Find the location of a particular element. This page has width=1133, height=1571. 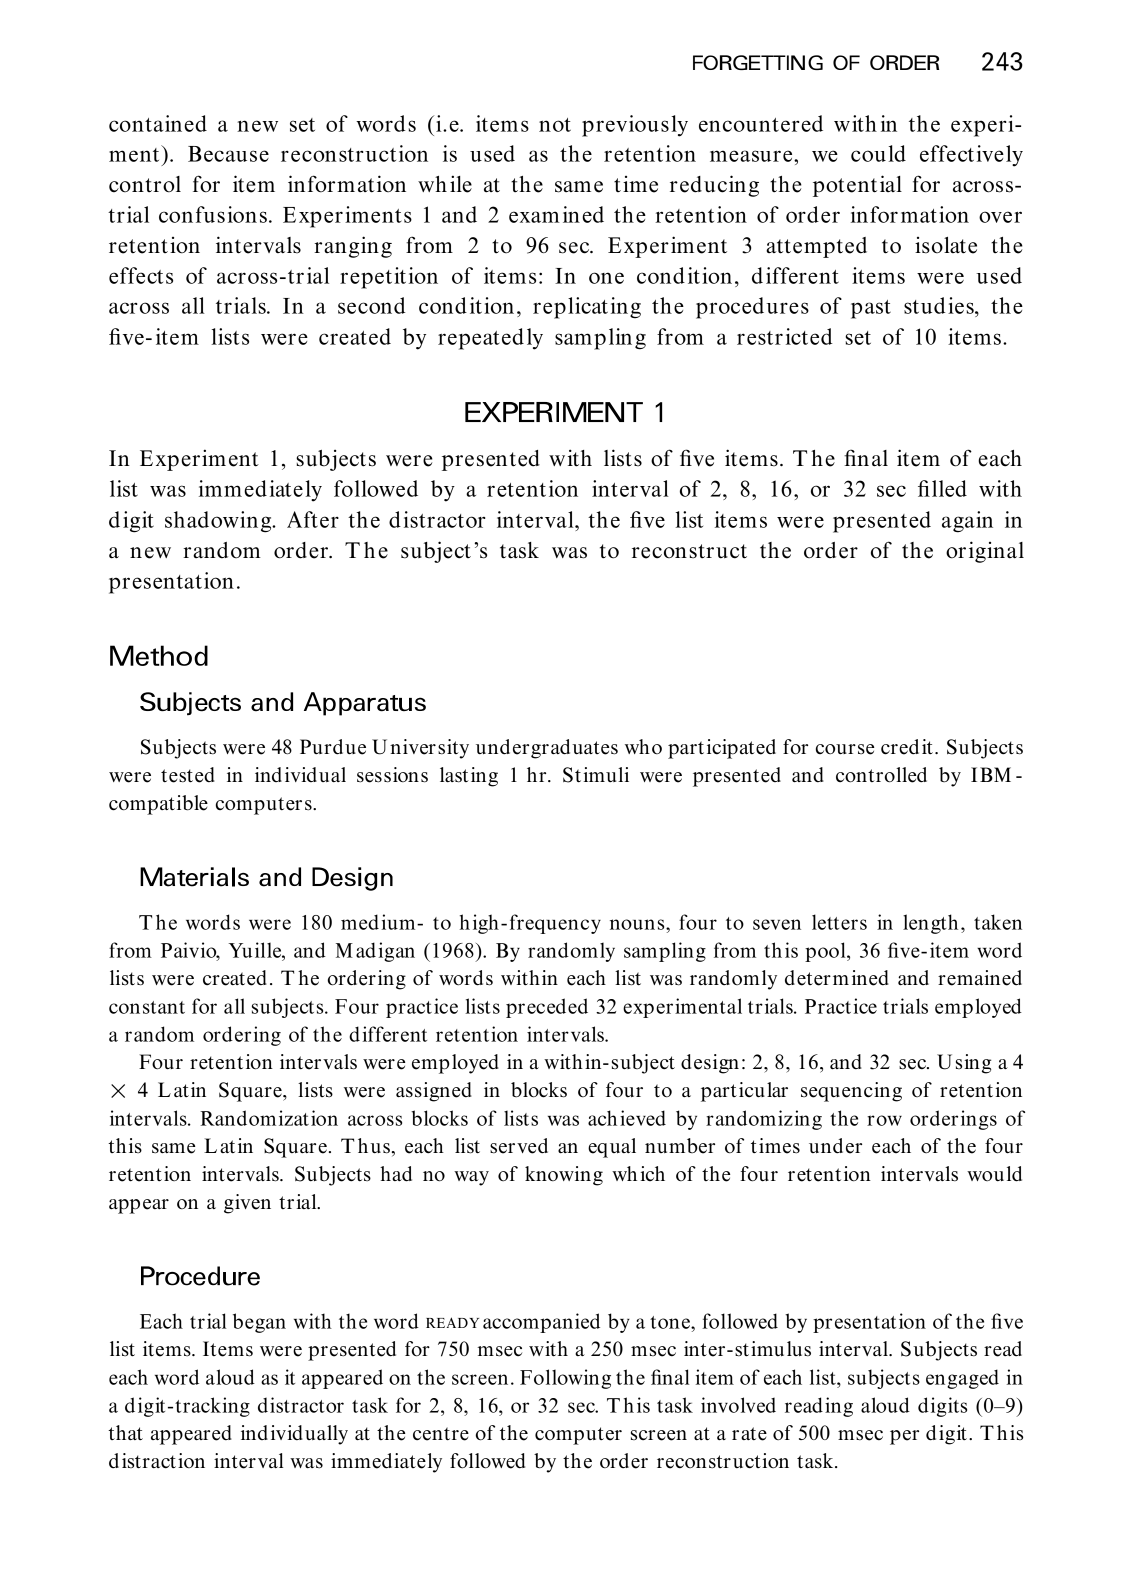

distraction is located at coordinates (157, 1461).
